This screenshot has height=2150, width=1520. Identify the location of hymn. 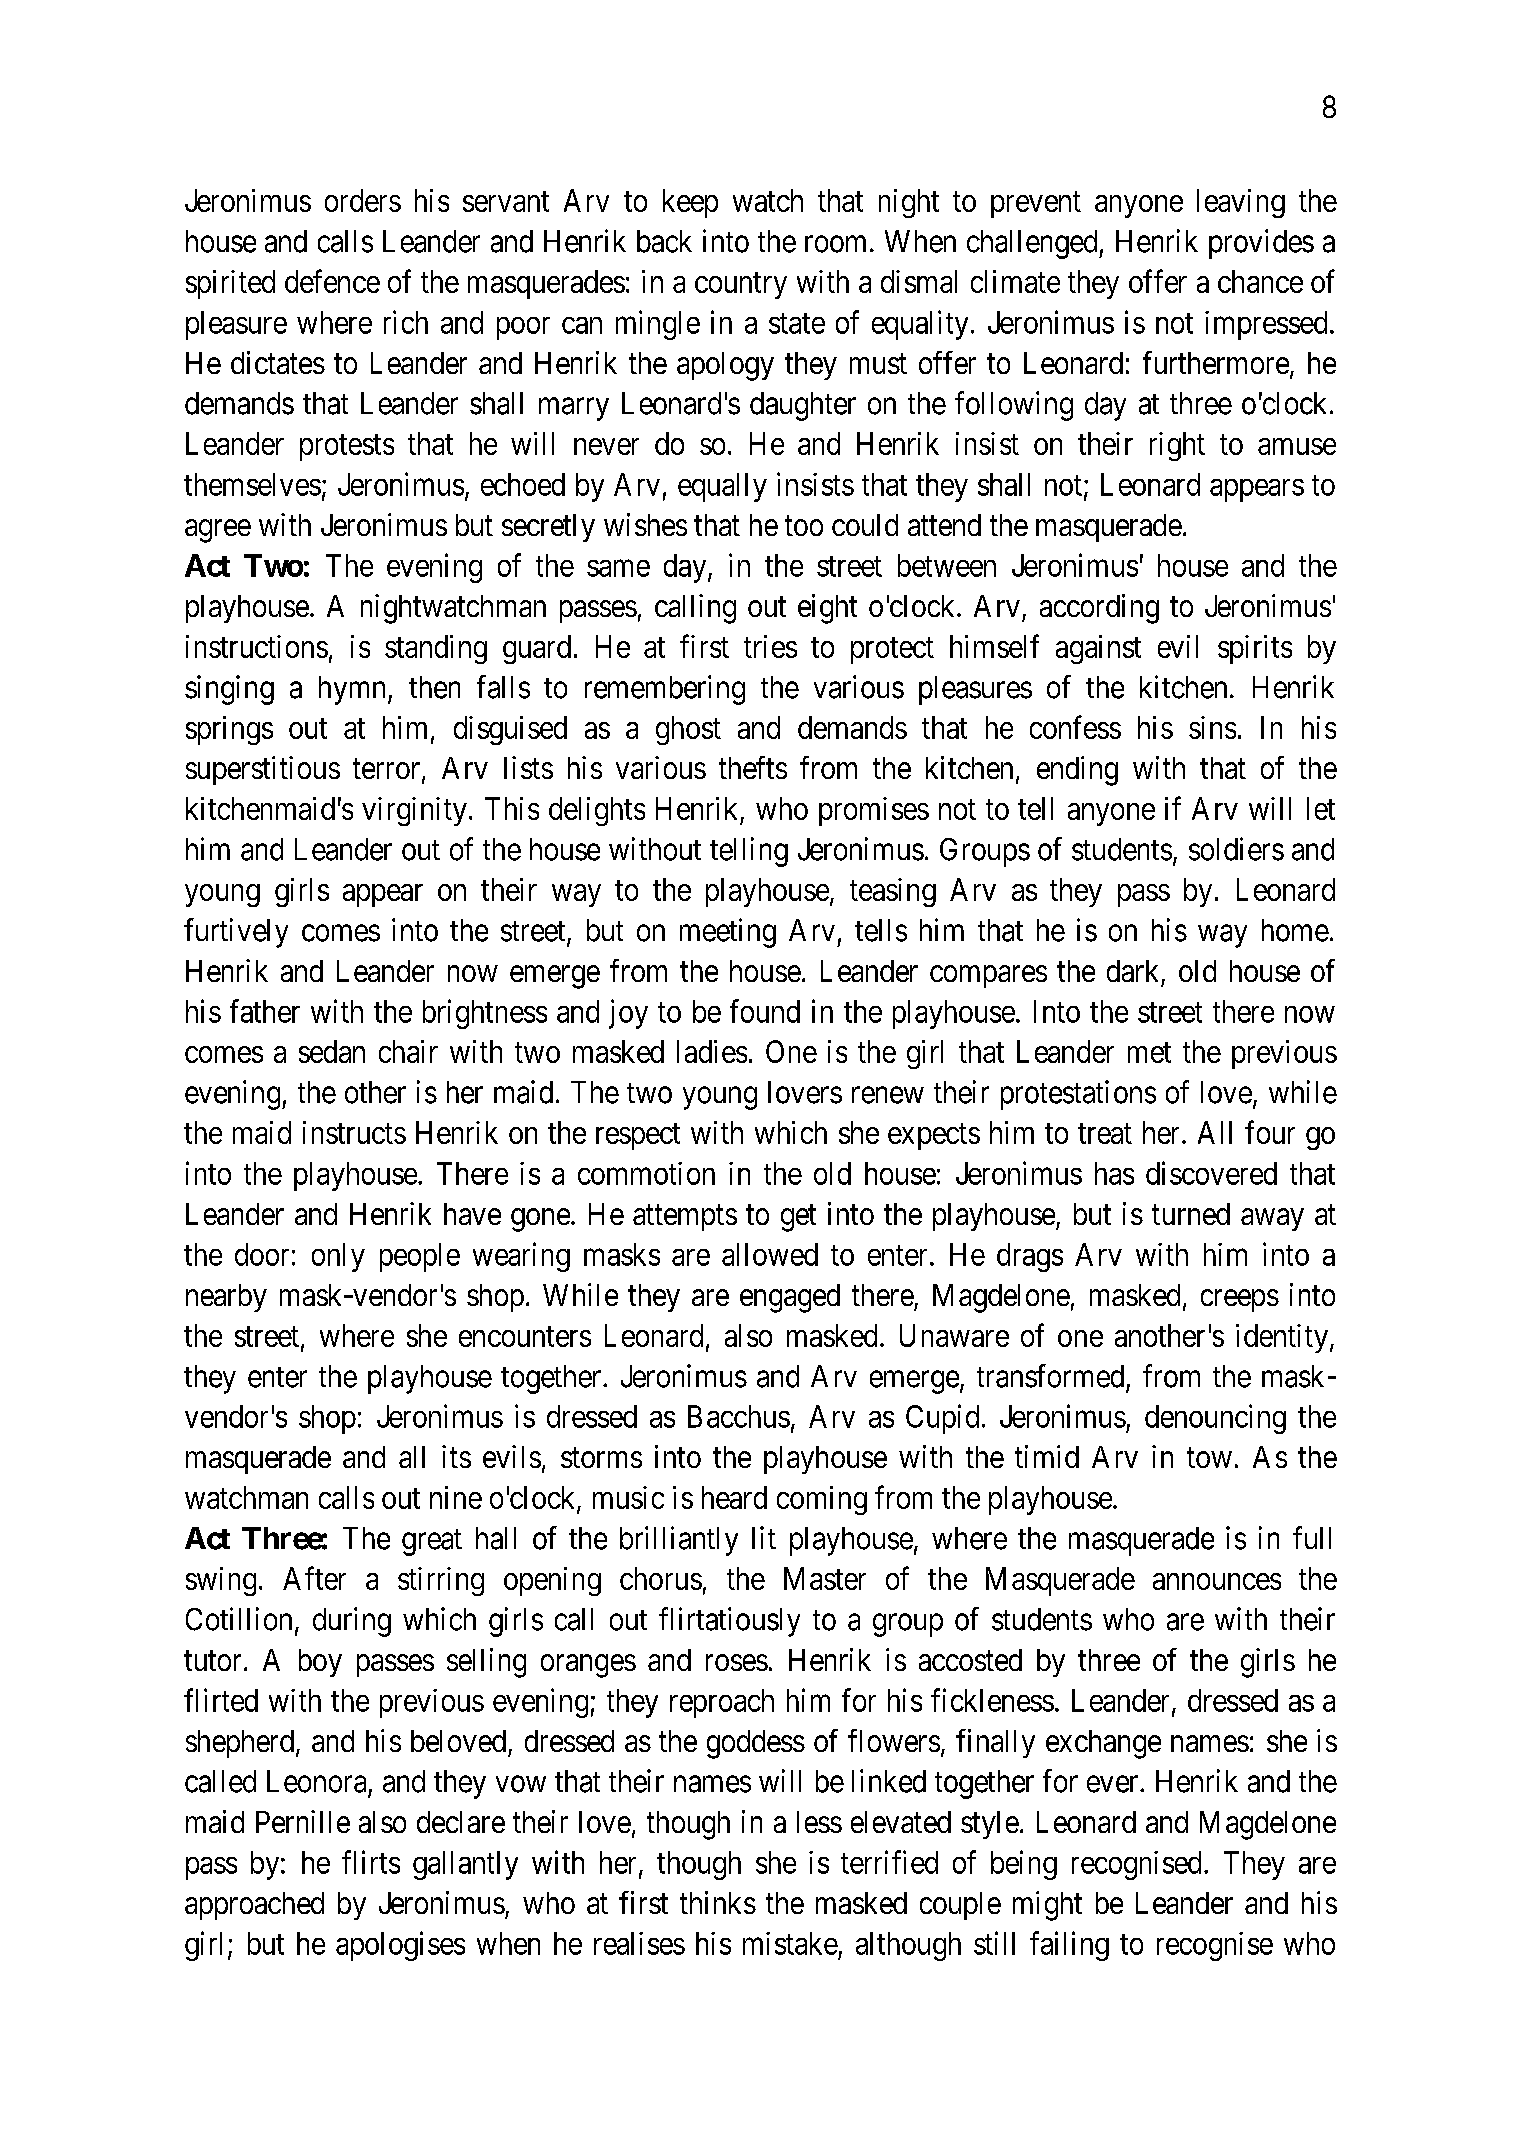
(354, 690).
